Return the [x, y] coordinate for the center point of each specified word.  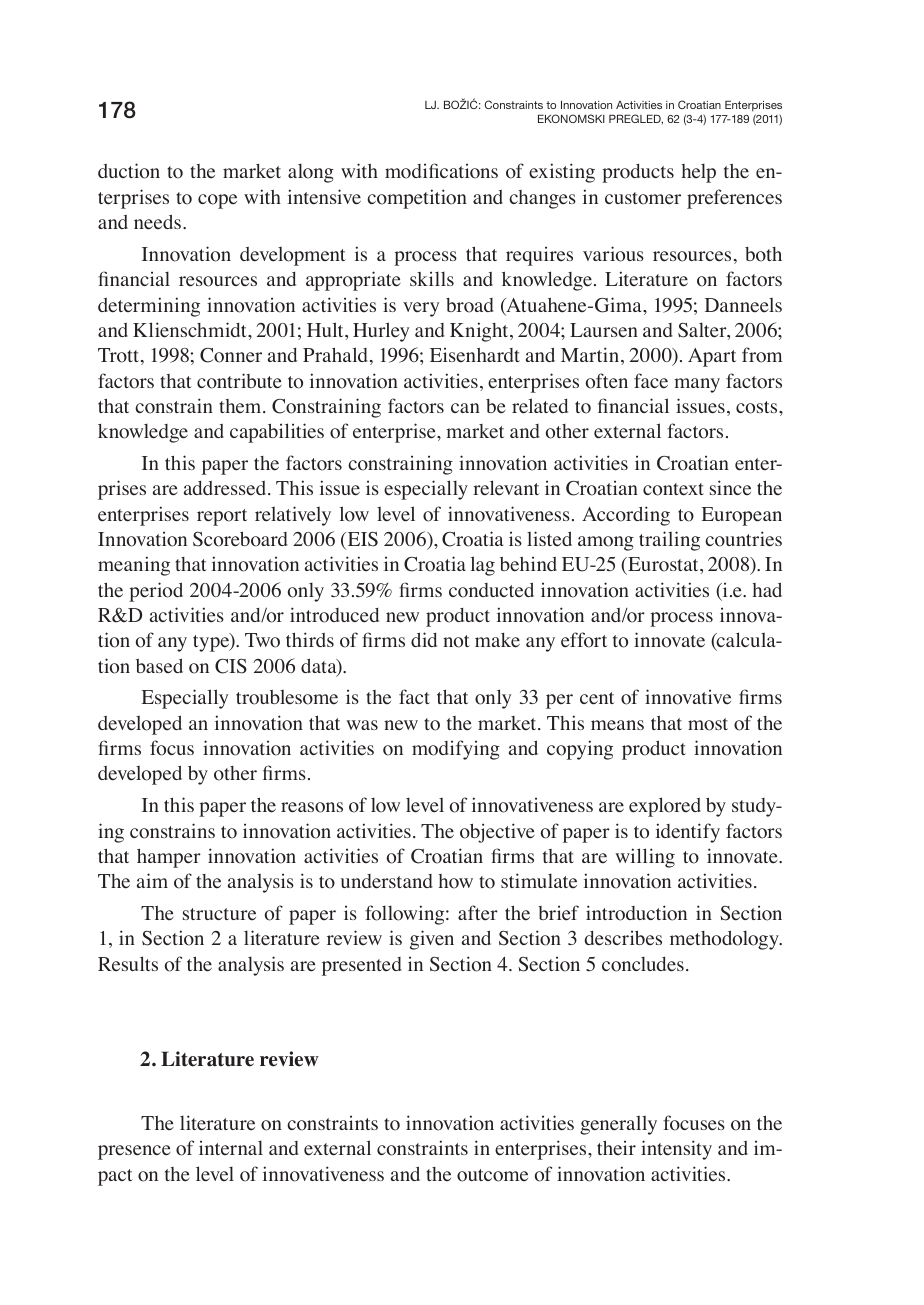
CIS [231, 666]
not [456, 641]
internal [231, 1147]
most [708, 724]
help [699, 173]
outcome [492, 1175]
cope [217, 201]
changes [542, 199]
